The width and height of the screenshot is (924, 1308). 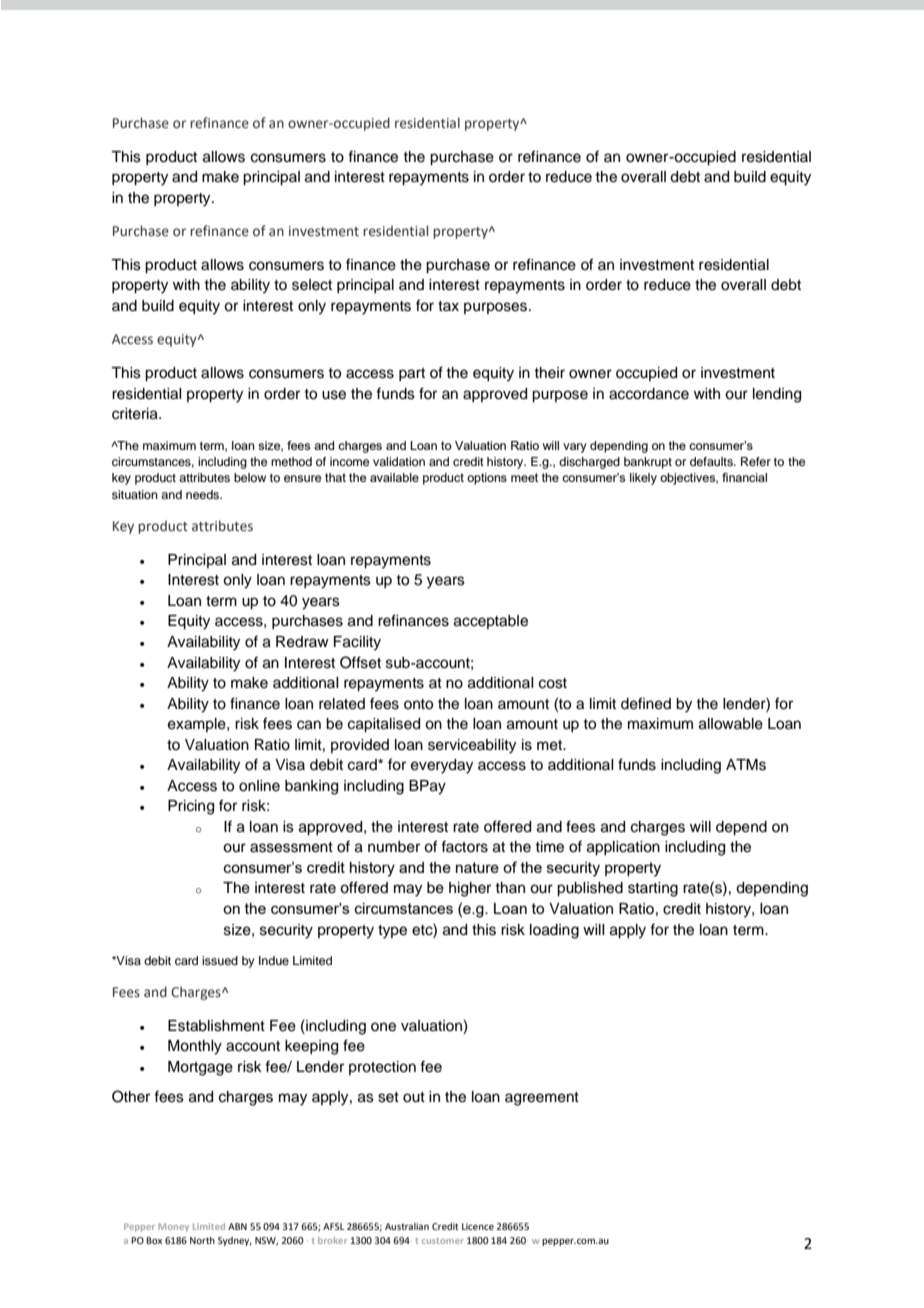 I want to click on accordance, so click(x=649, y=394).
